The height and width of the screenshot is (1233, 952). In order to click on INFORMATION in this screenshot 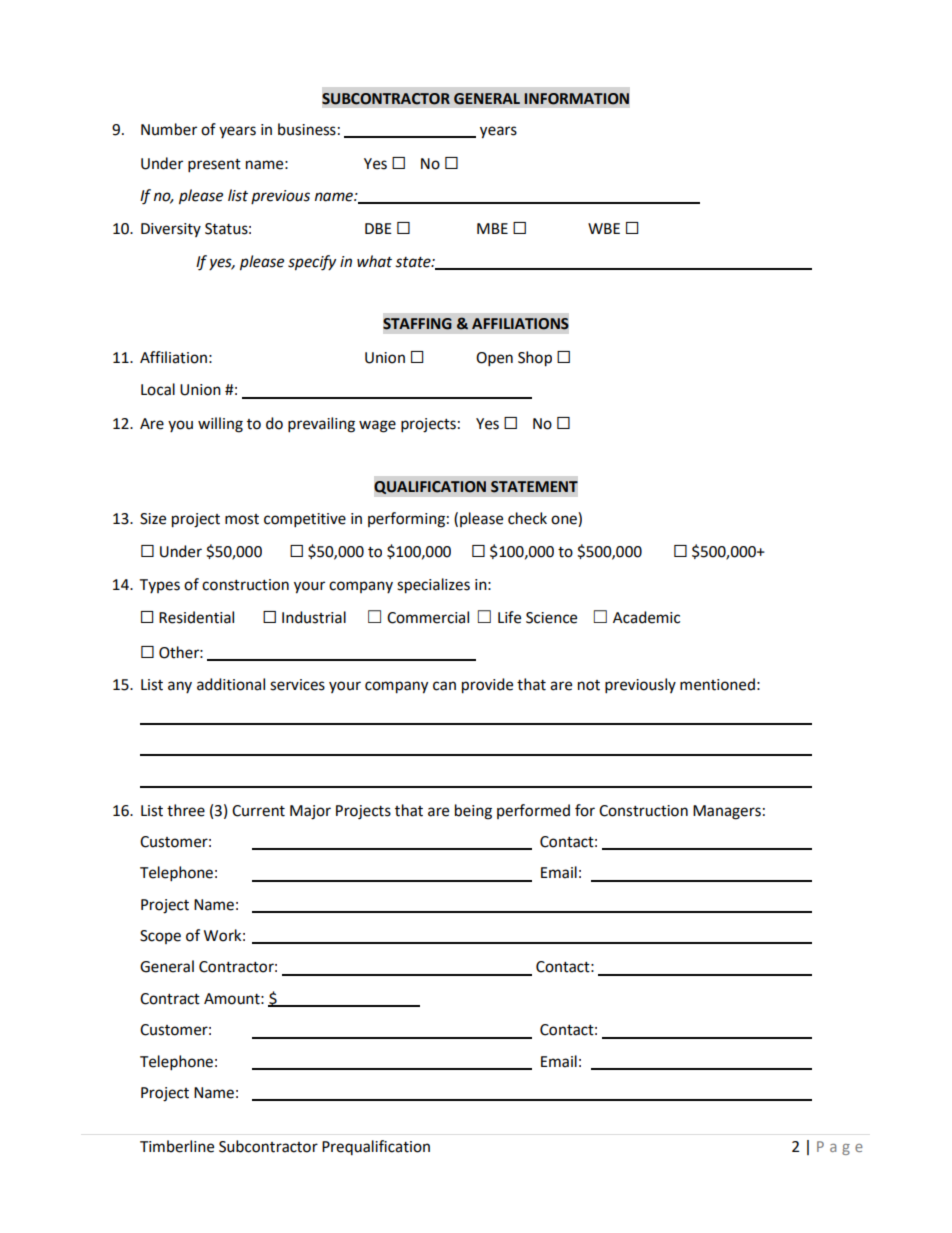, I will do `click(576, 99)`.
